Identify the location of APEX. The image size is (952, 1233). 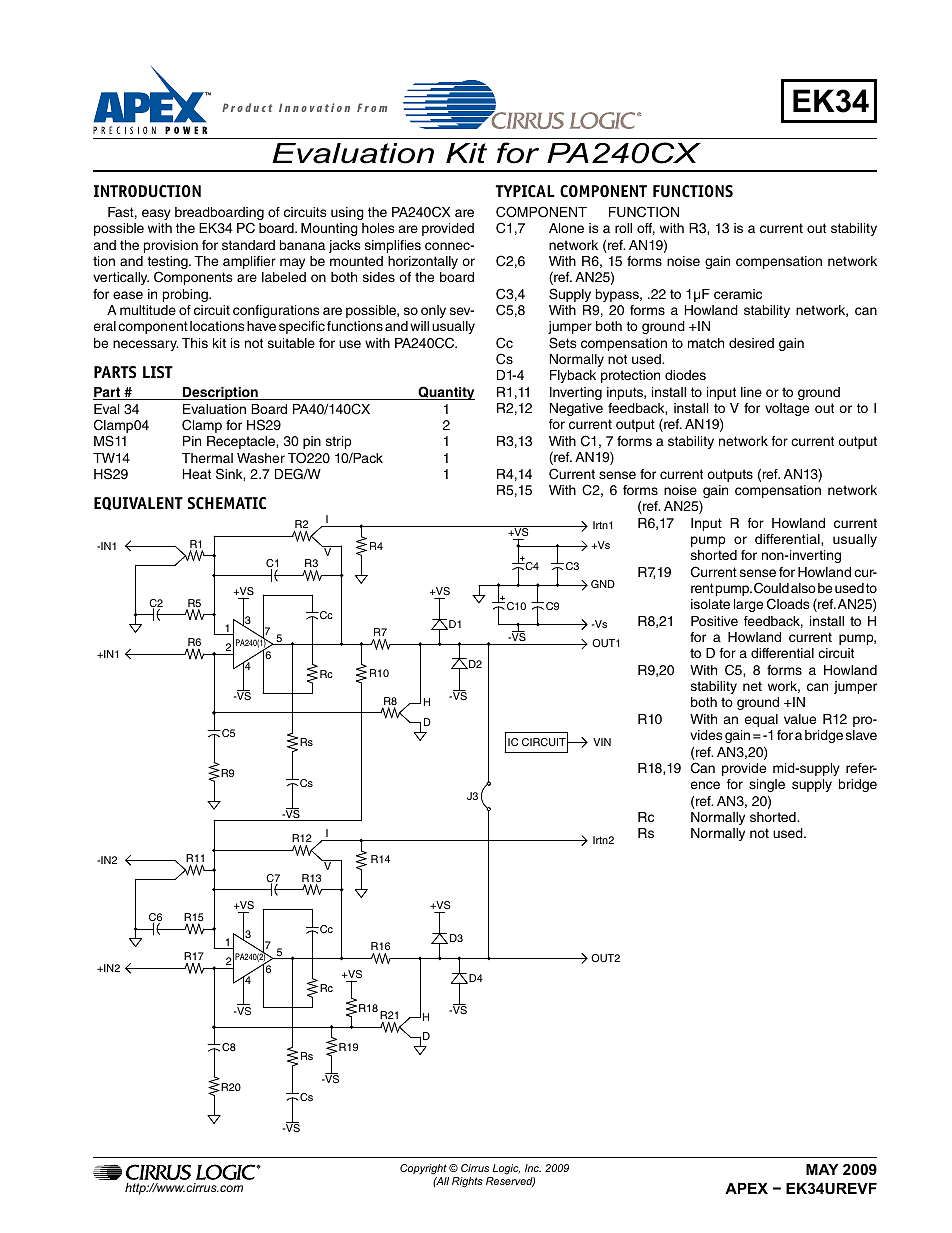
(746, 1188).
